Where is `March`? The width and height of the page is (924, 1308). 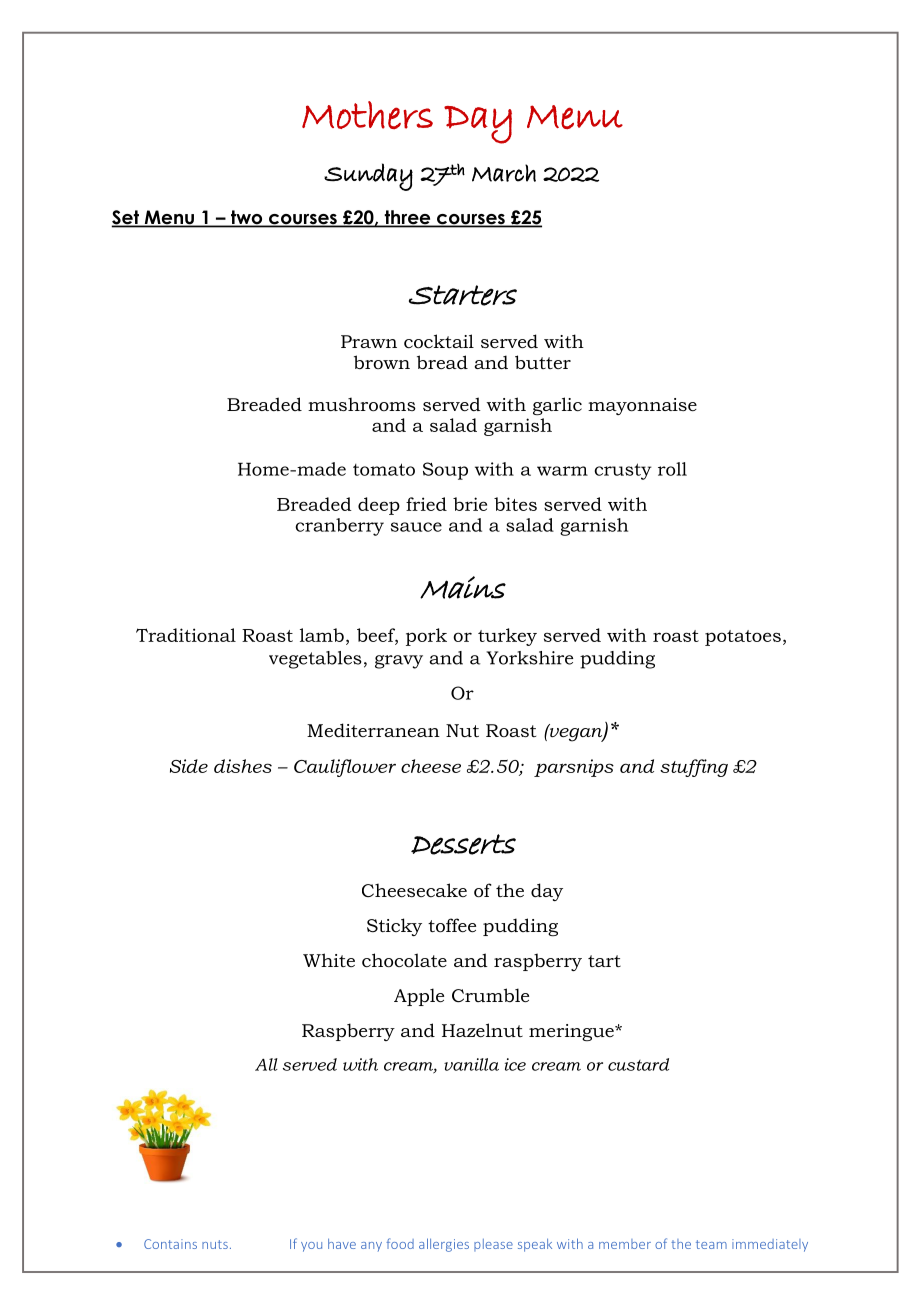
March is located at coordinates (504, 173).
